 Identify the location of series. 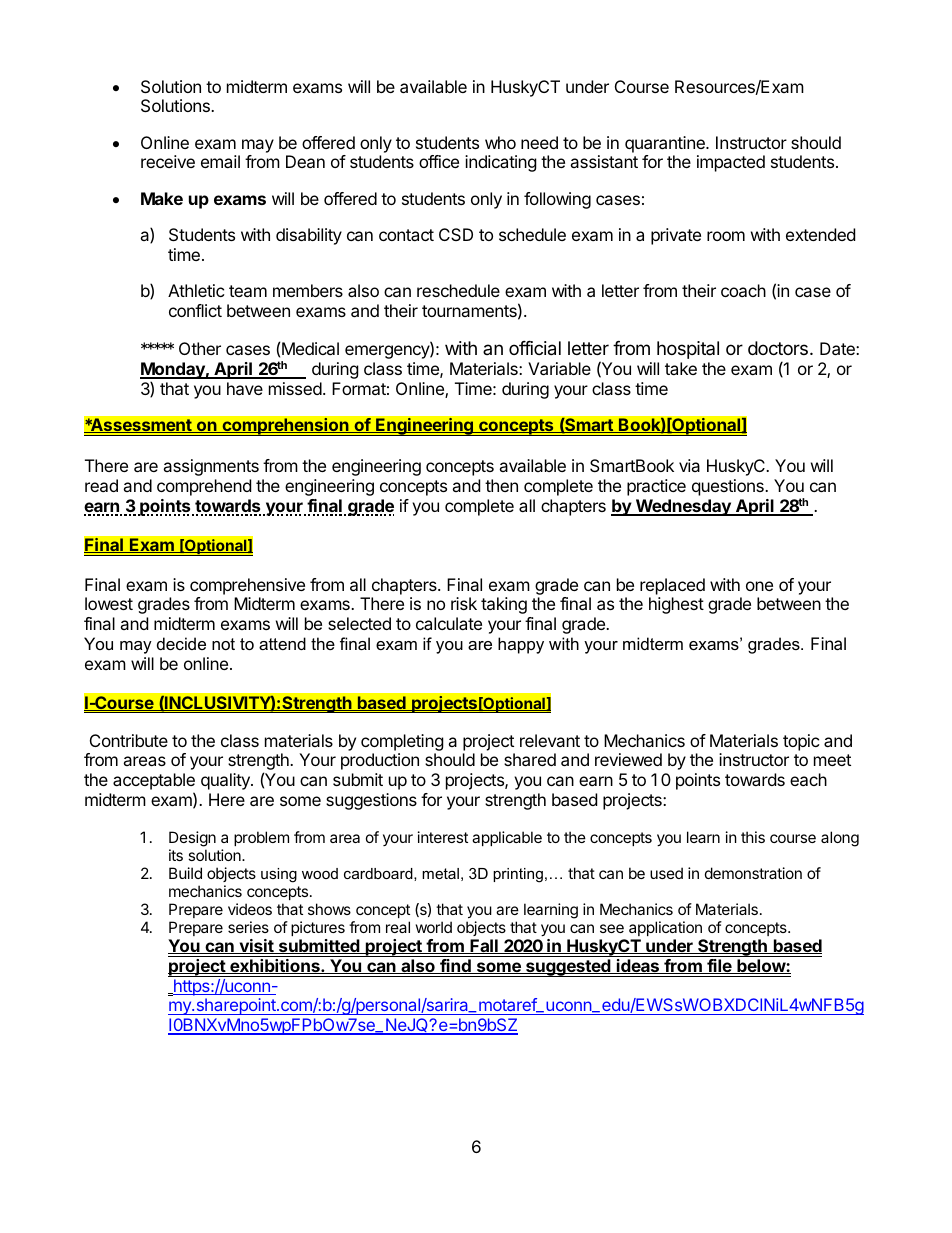
(248, 927).
